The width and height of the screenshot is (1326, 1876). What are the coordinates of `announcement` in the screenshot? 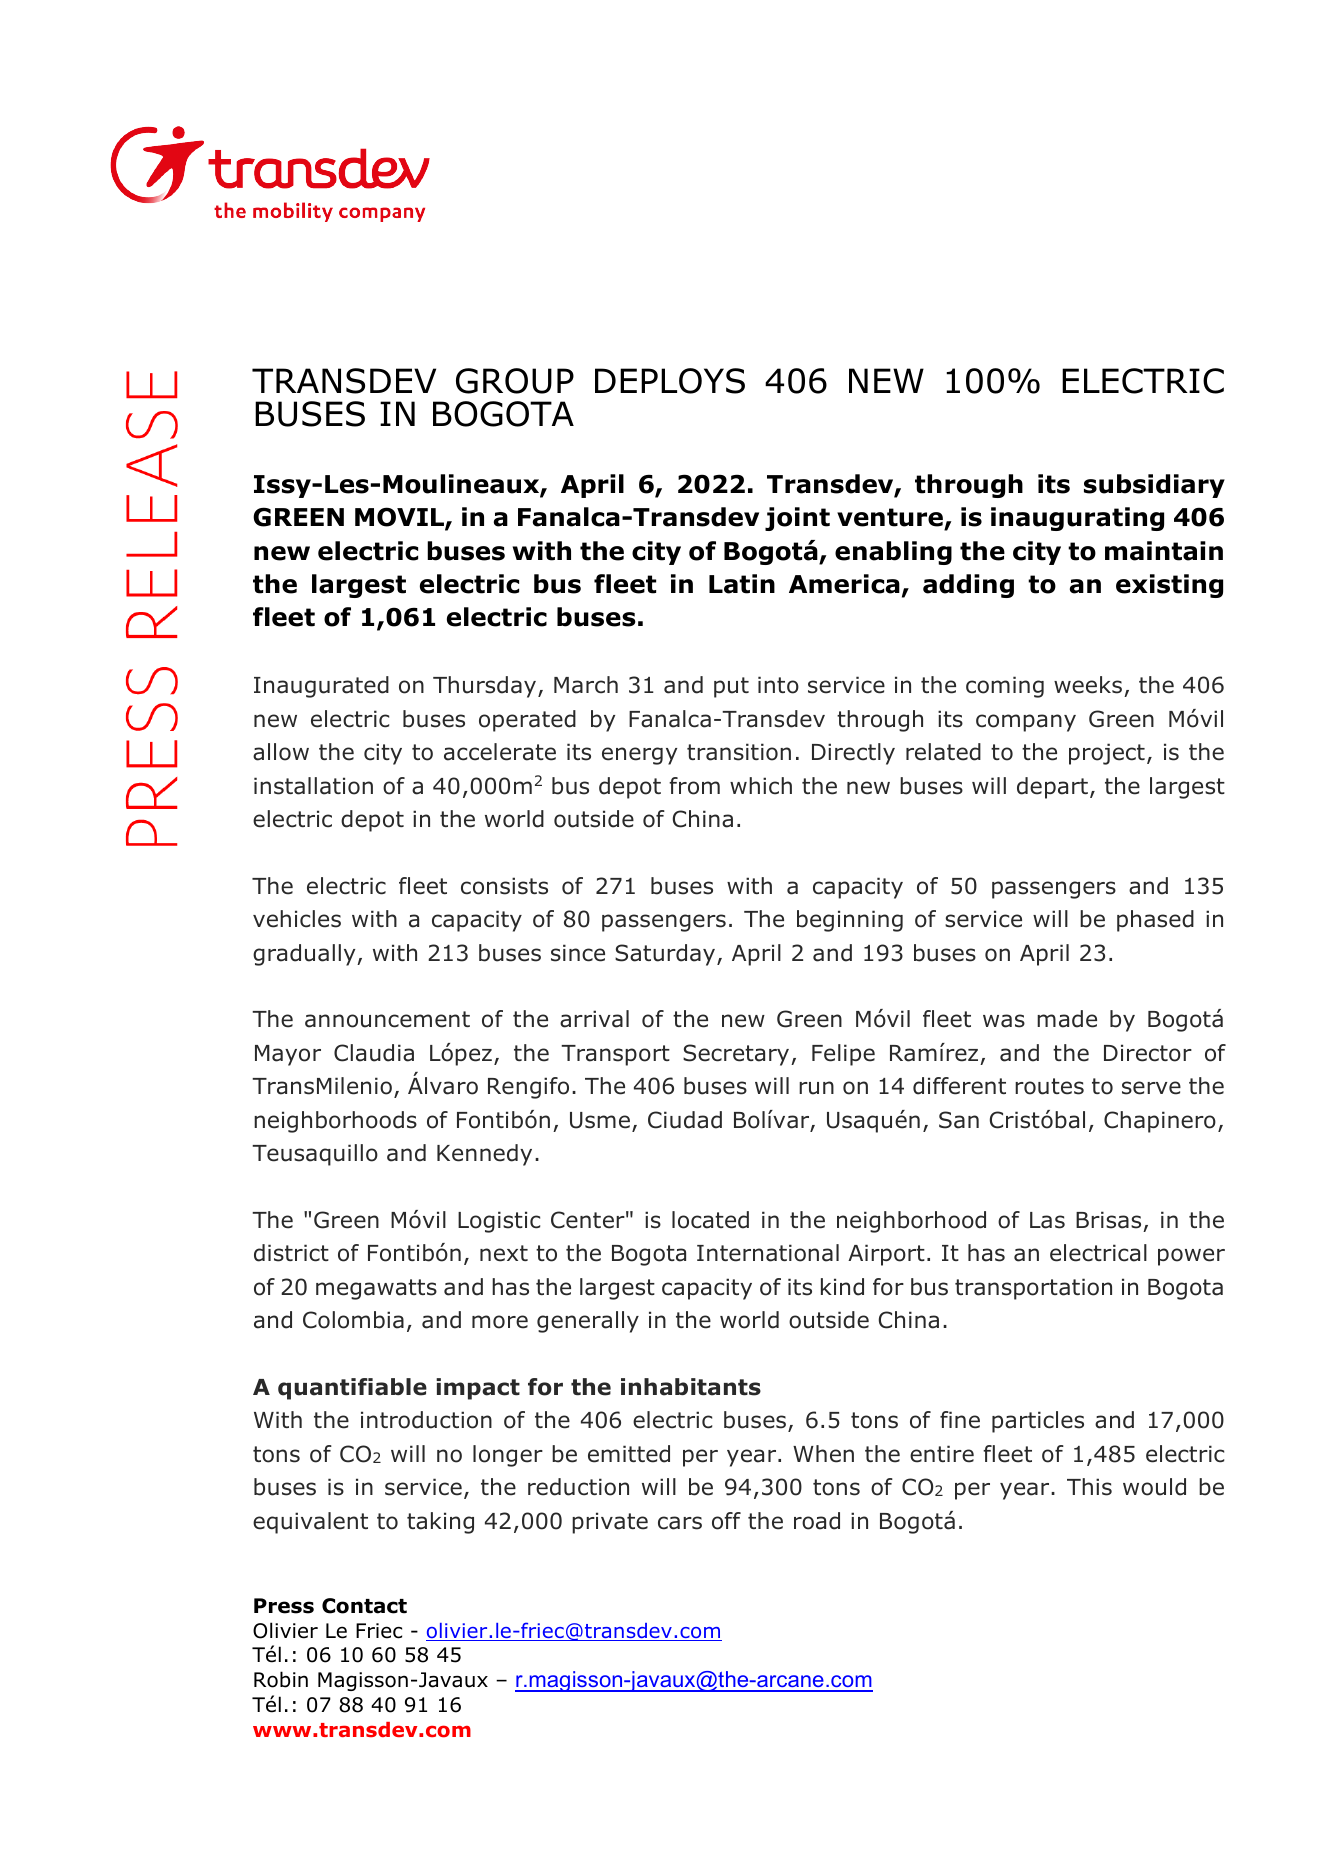 It's located at (387, 1019).
